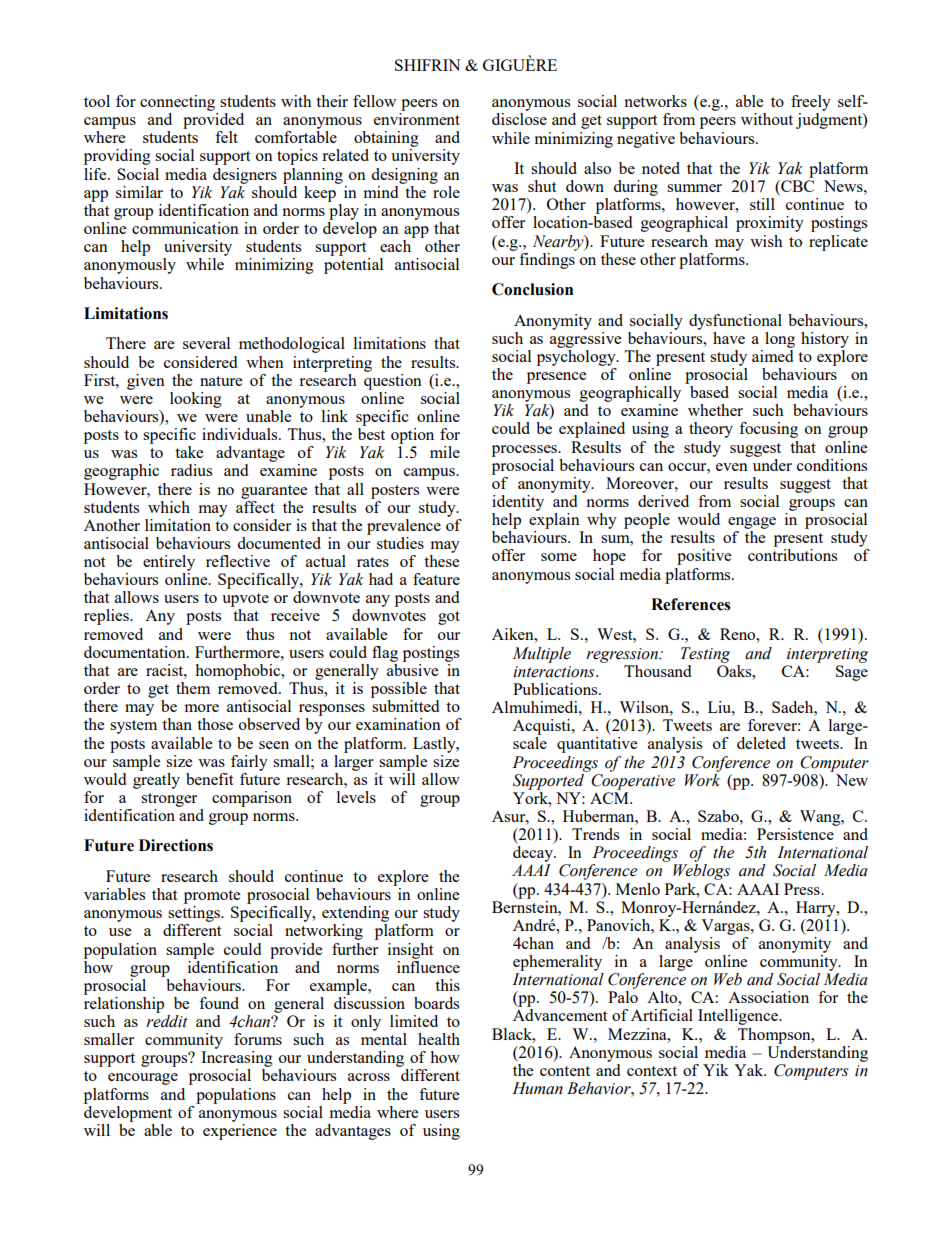  What do you see at coordinates (169, 563) in the document?
I see `entirely` at bounding box center [169, 563].
